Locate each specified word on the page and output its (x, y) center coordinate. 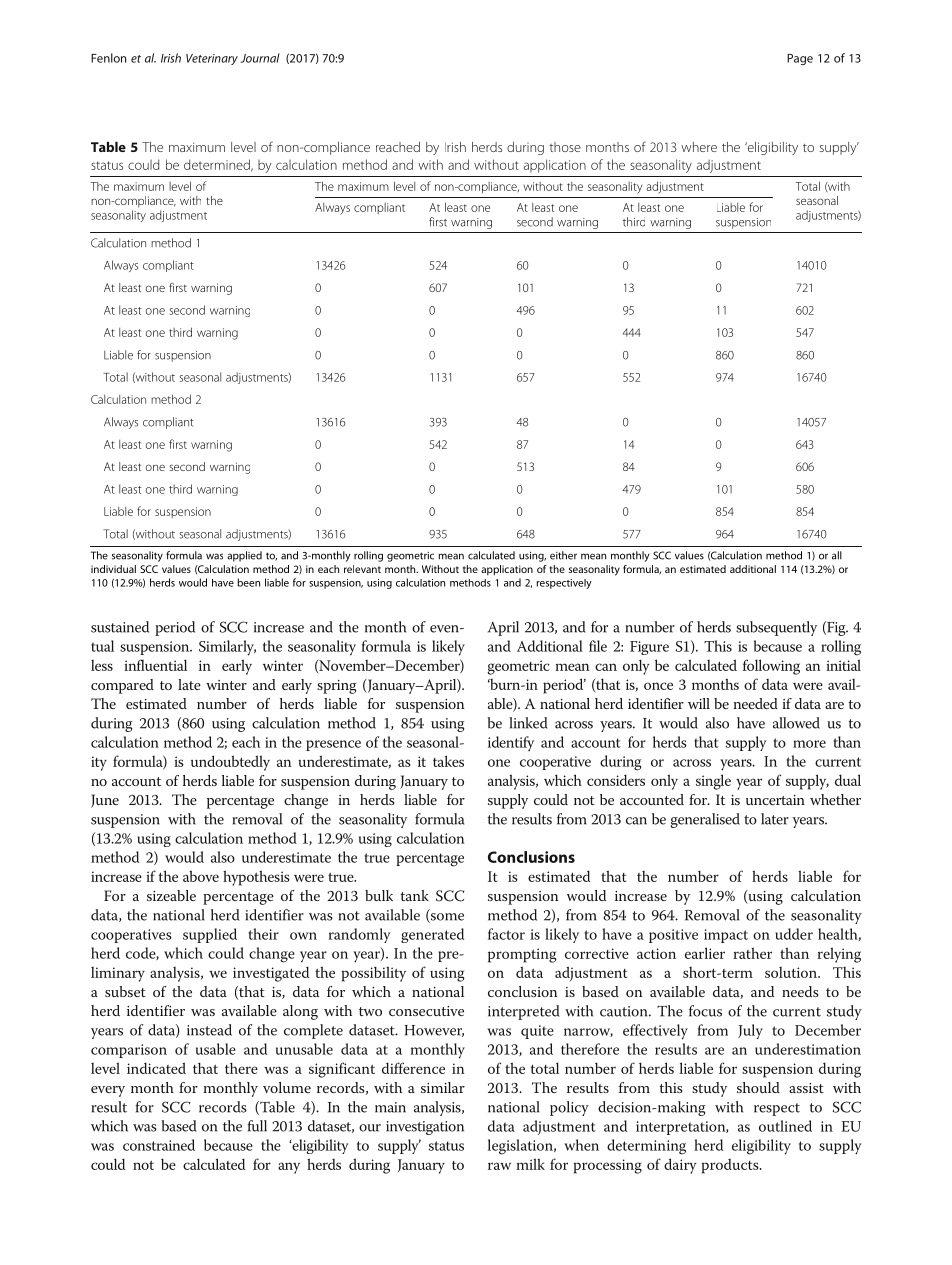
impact (726, 936)
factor (506, 934)
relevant (362, 569)
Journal (260, 58)
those (565, 147)
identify (511, 743)
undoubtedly (230, 763)
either (563, 555)
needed (756, 703)
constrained (159, 1145)
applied (244, 556)
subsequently (776, 628)
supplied (210, 935)
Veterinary (212, 59)
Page (800, 59)
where (699, 147)
